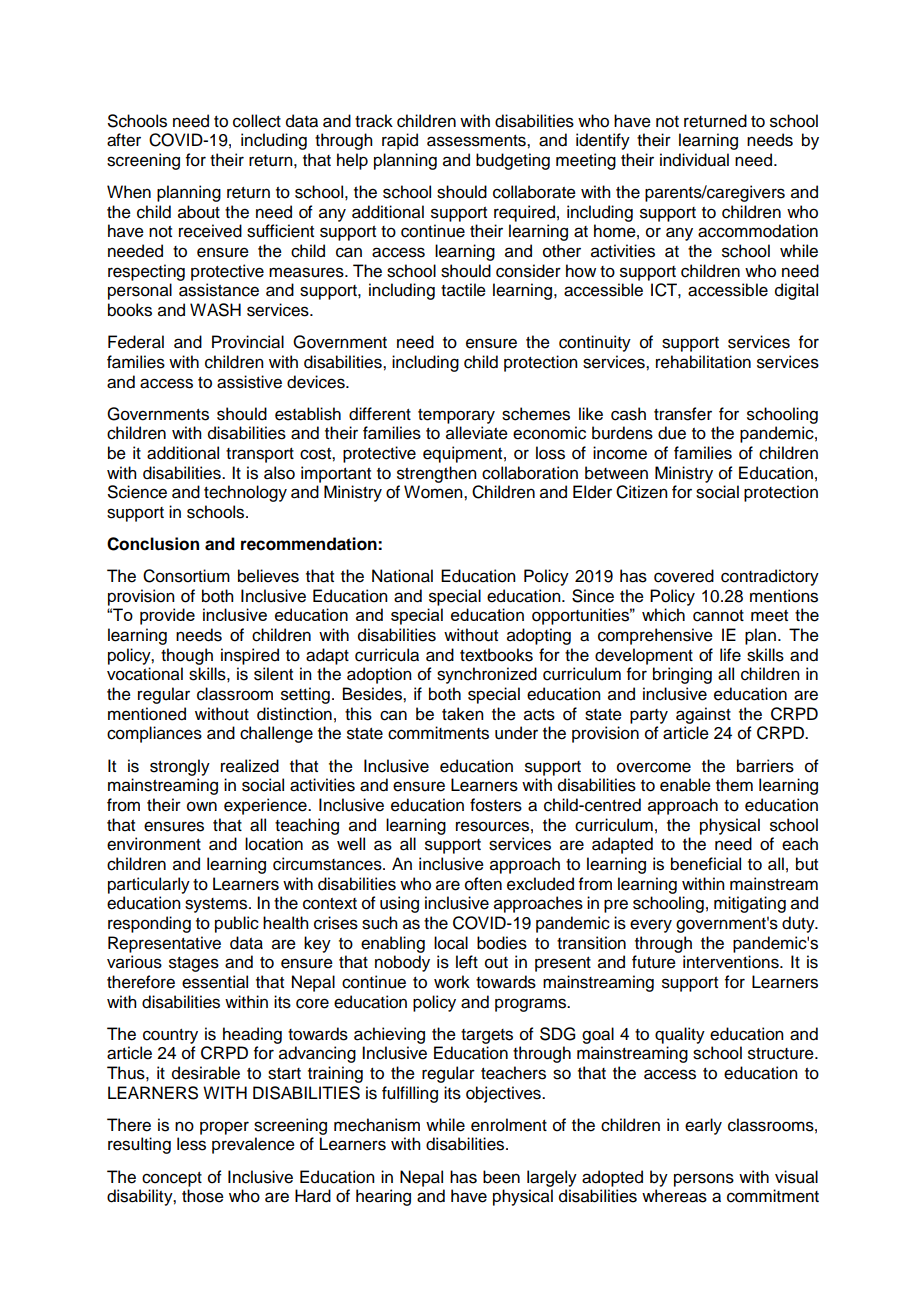 Image resolution: width=924 pixels, height=1309 pixels. What do you see at coordinates (257, 121) in the screenshot?
I see `collect` at bounding box center [257, 121].
